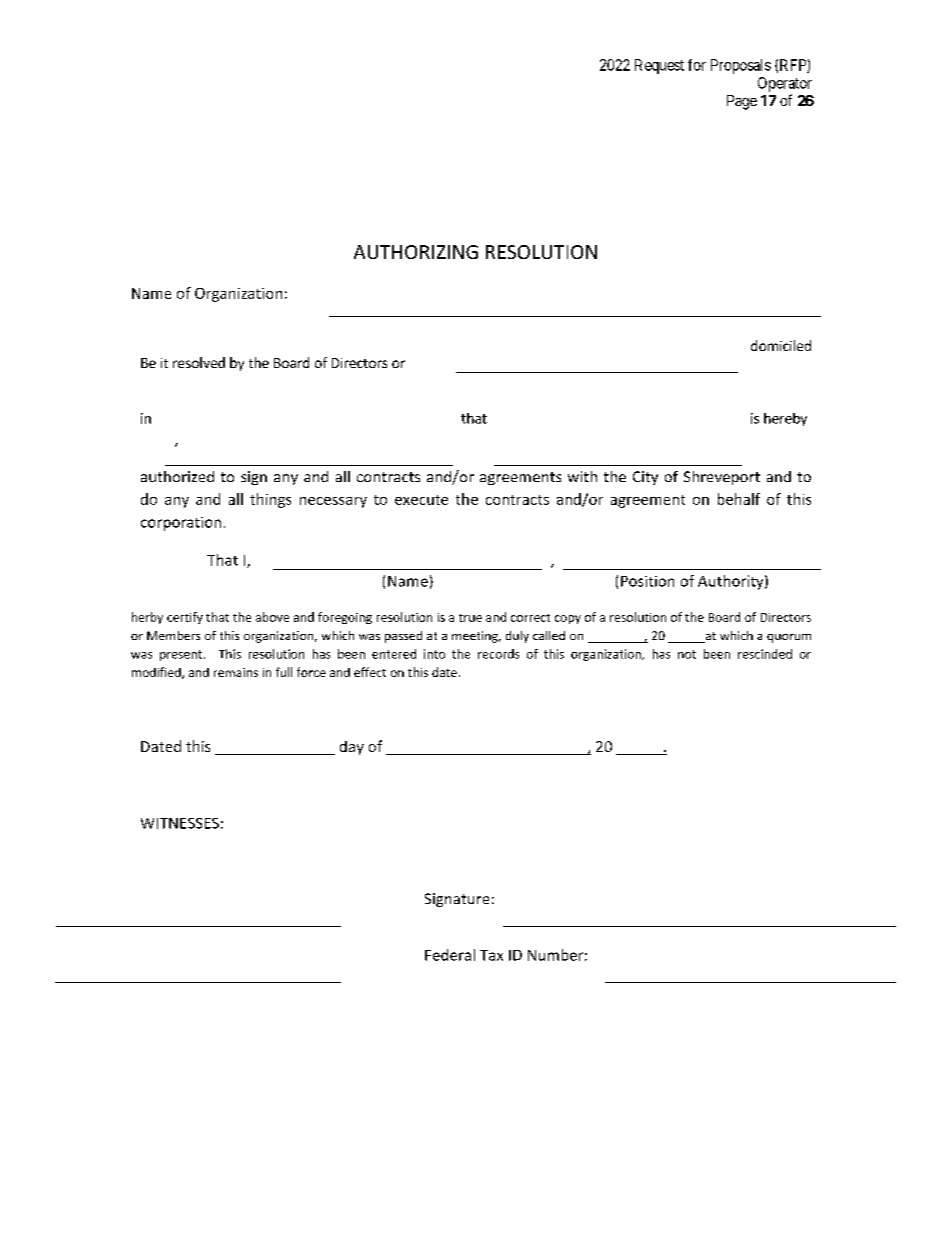 The image size is (952, 1233). I want to click on Request, so click(659, 66).
